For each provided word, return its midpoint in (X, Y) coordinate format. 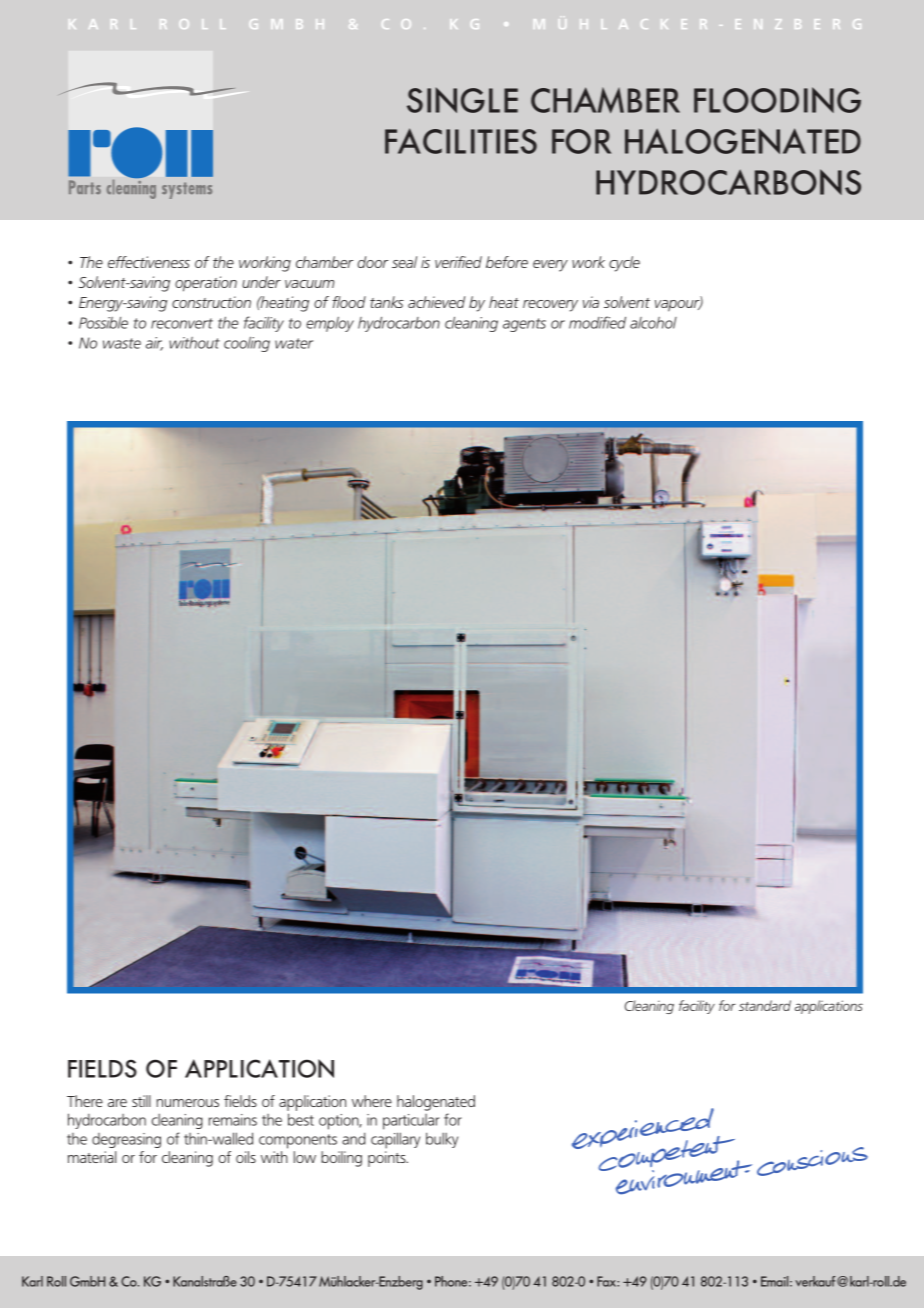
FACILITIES (461, 141)
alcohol (653, 323)
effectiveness (149, 262)
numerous (187, 1103)
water (294, 343)
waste (122, 343)
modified (597, 322)
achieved (436, 302)
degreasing (126, 1140)
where (372, 1101)
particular (411, 1122)
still (141, 1101)
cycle (624, 264)
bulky (442, 1140)
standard (765, 1005)
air (154, 344)
